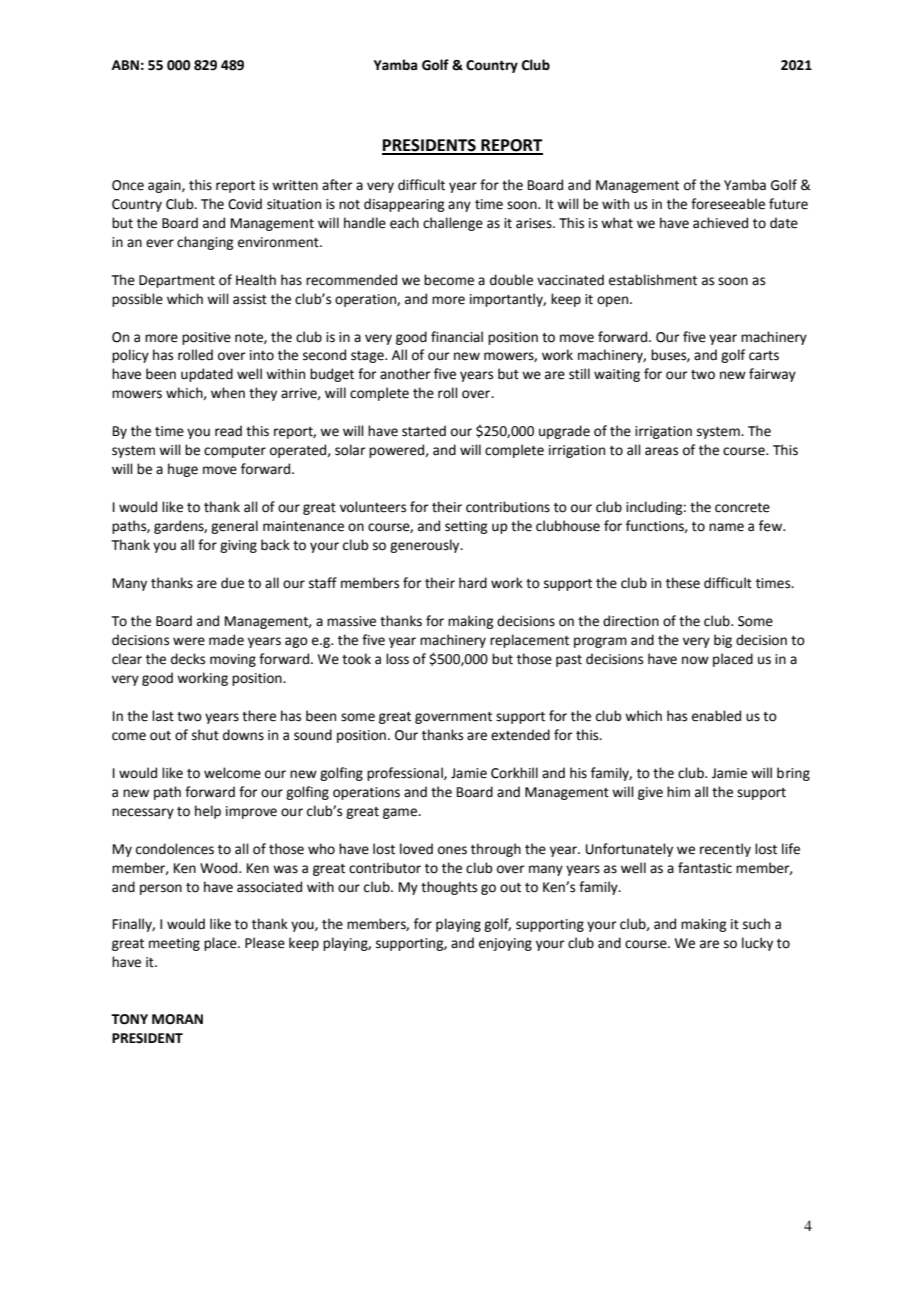 The height and width of the document is (1308, 924). What do you see at coordinates (177, 1019) in the document?
I see `MORAN` at bounding box center [177, 1019].
